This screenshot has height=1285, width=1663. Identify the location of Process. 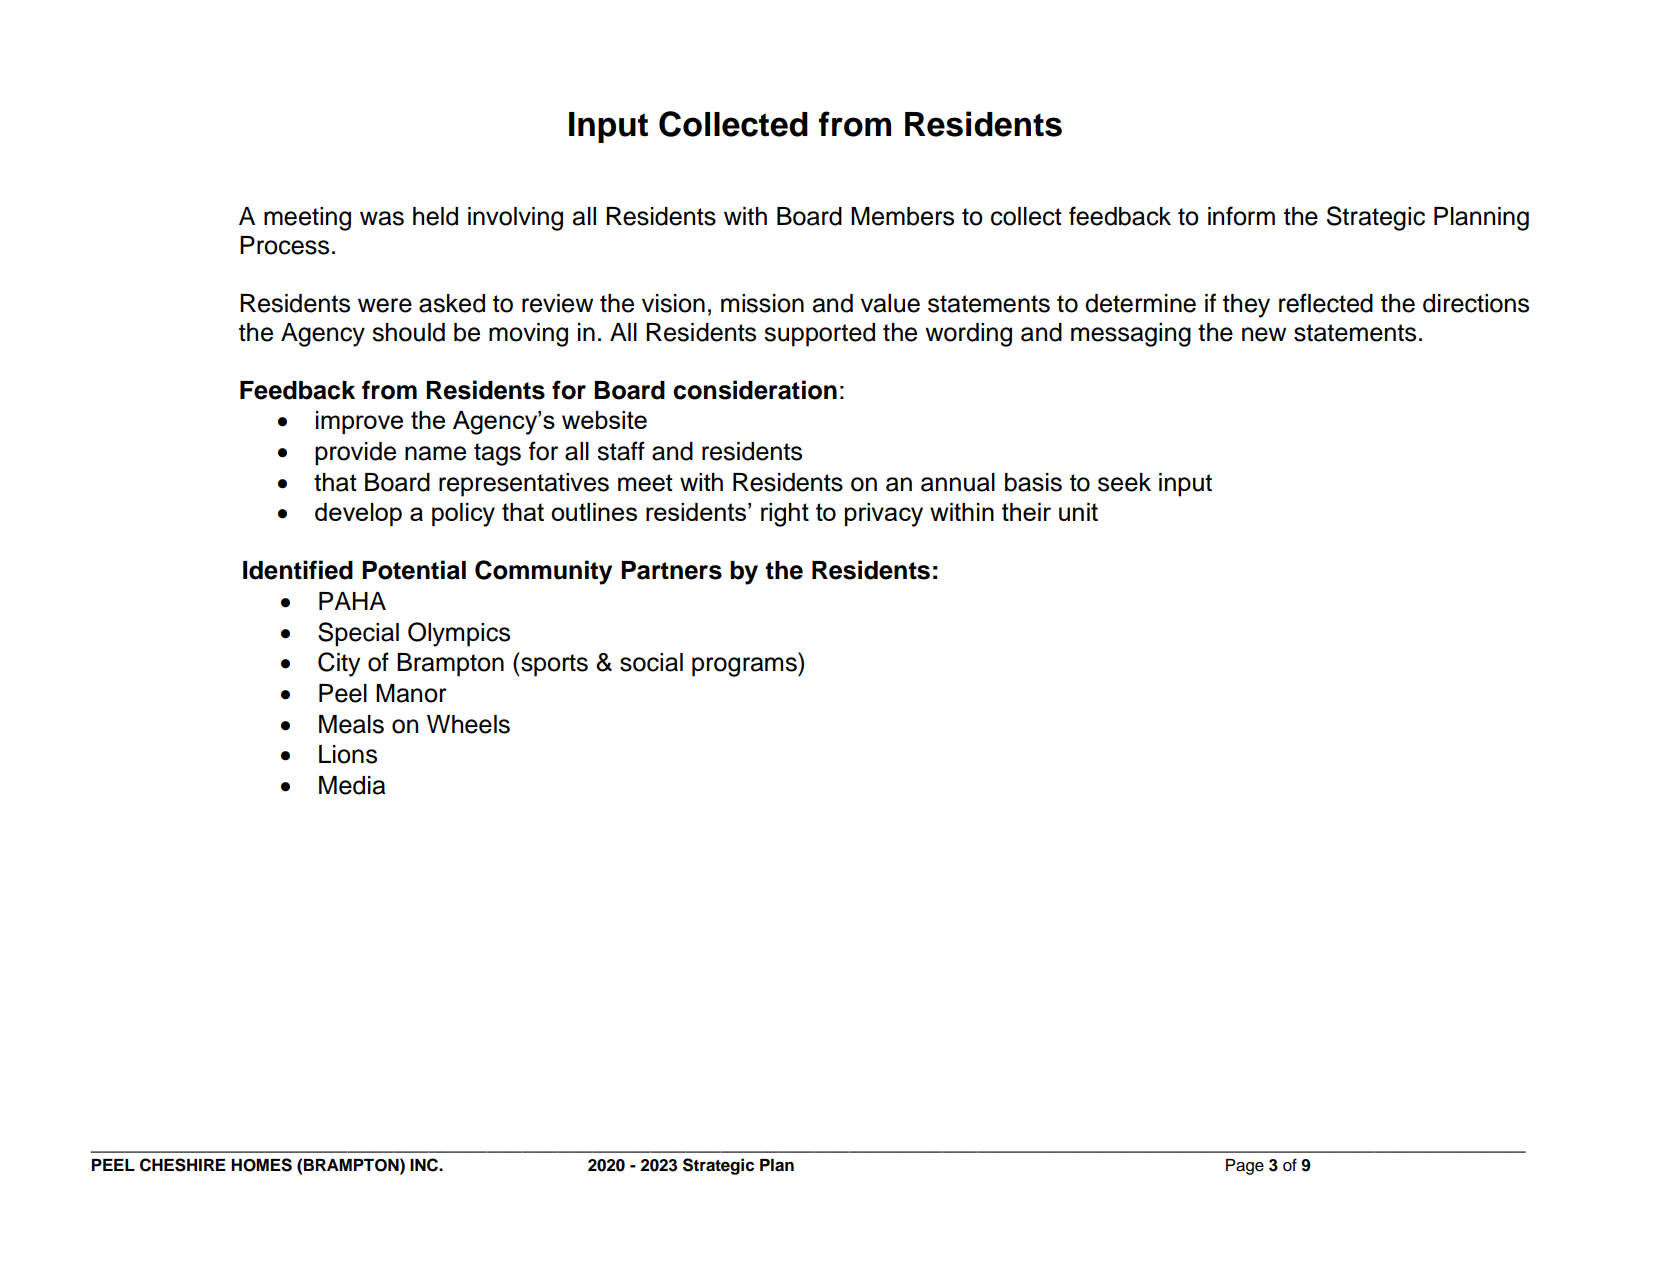
(284, 245).
